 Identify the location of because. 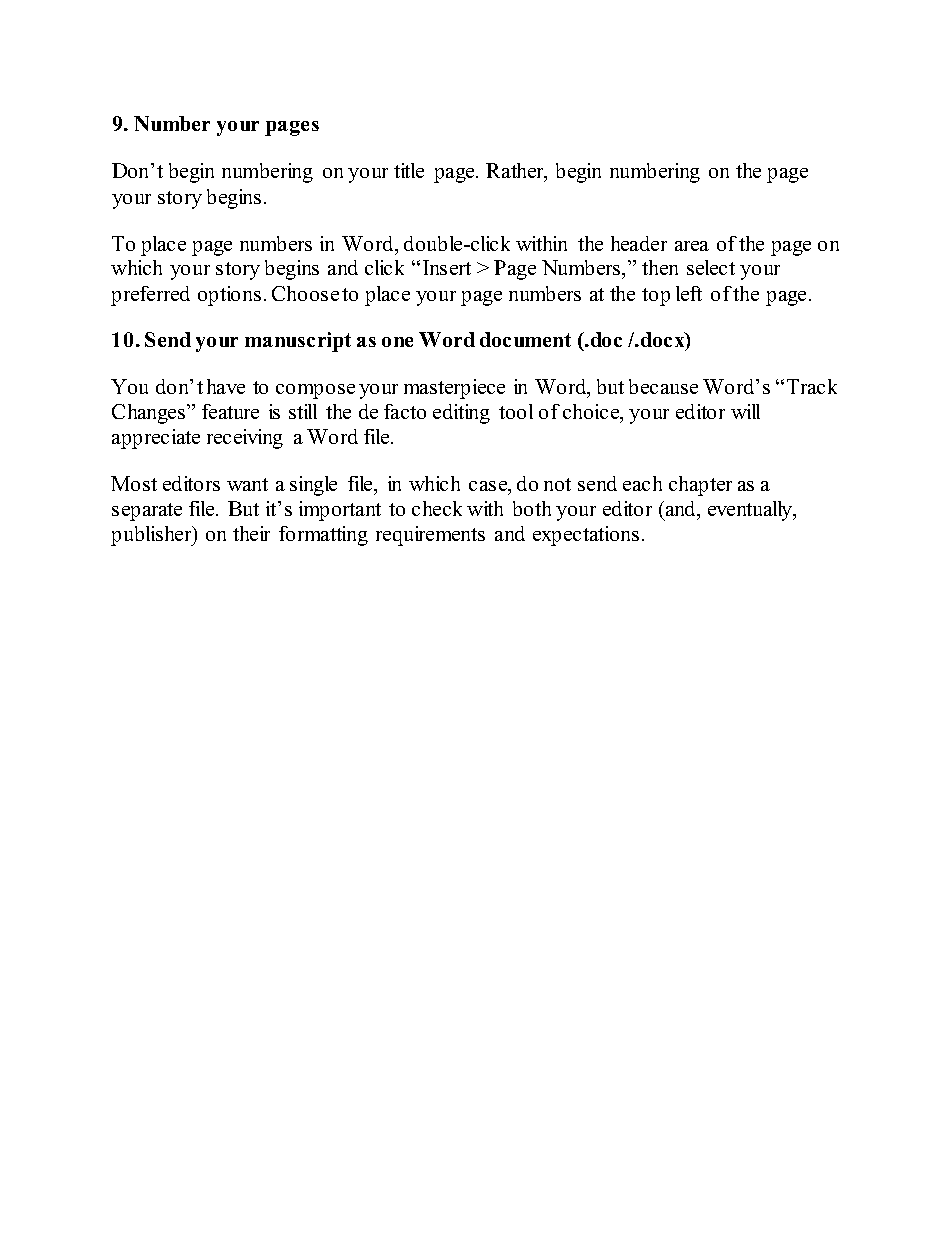
(663, 386).
